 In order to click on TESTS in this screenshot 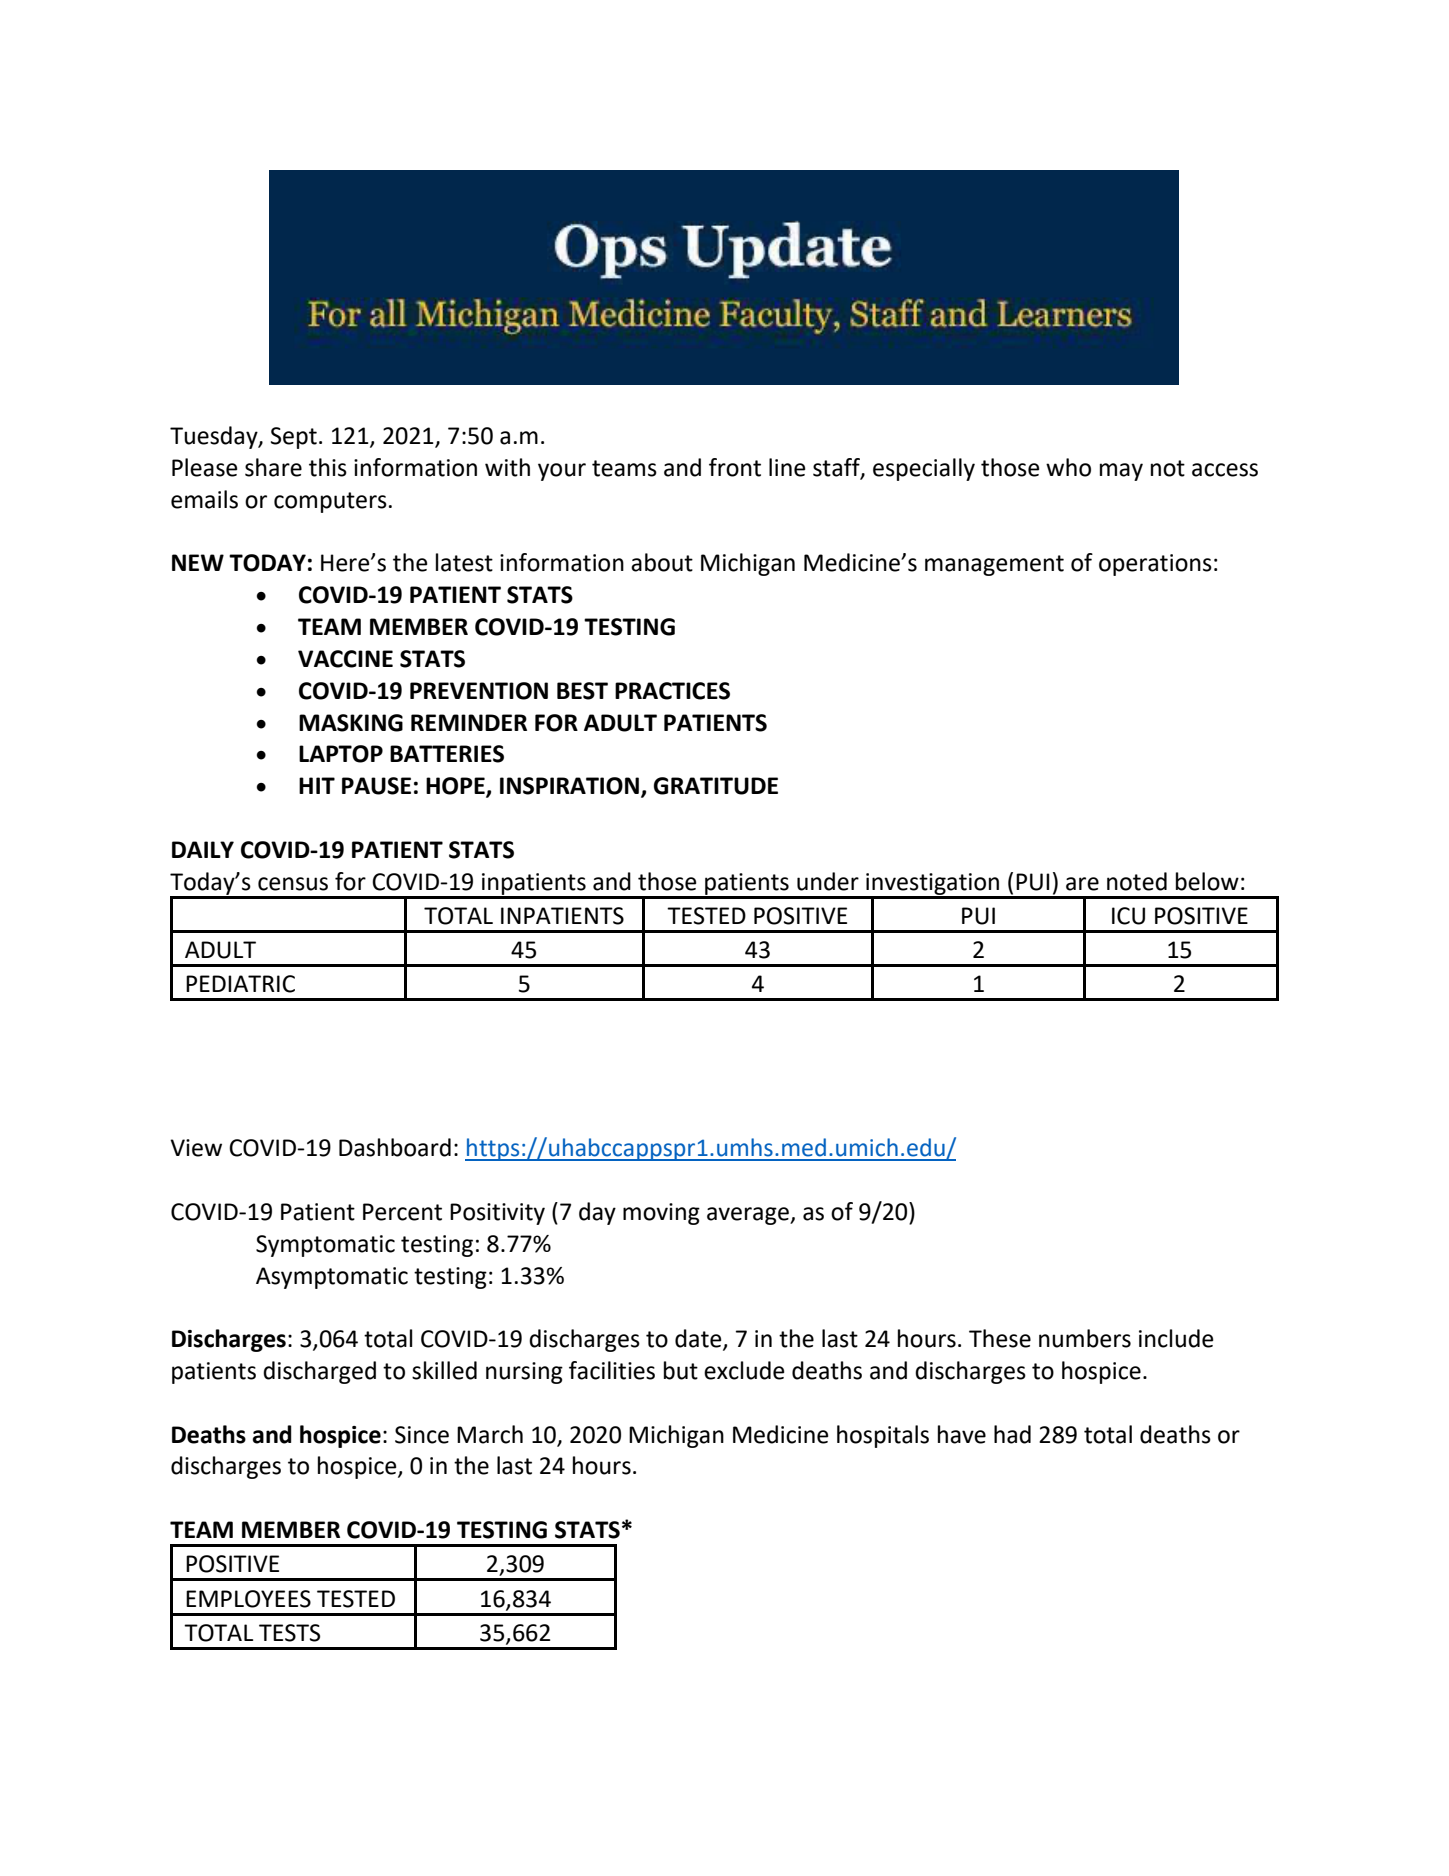, I will do `click(289, 1633)`.
